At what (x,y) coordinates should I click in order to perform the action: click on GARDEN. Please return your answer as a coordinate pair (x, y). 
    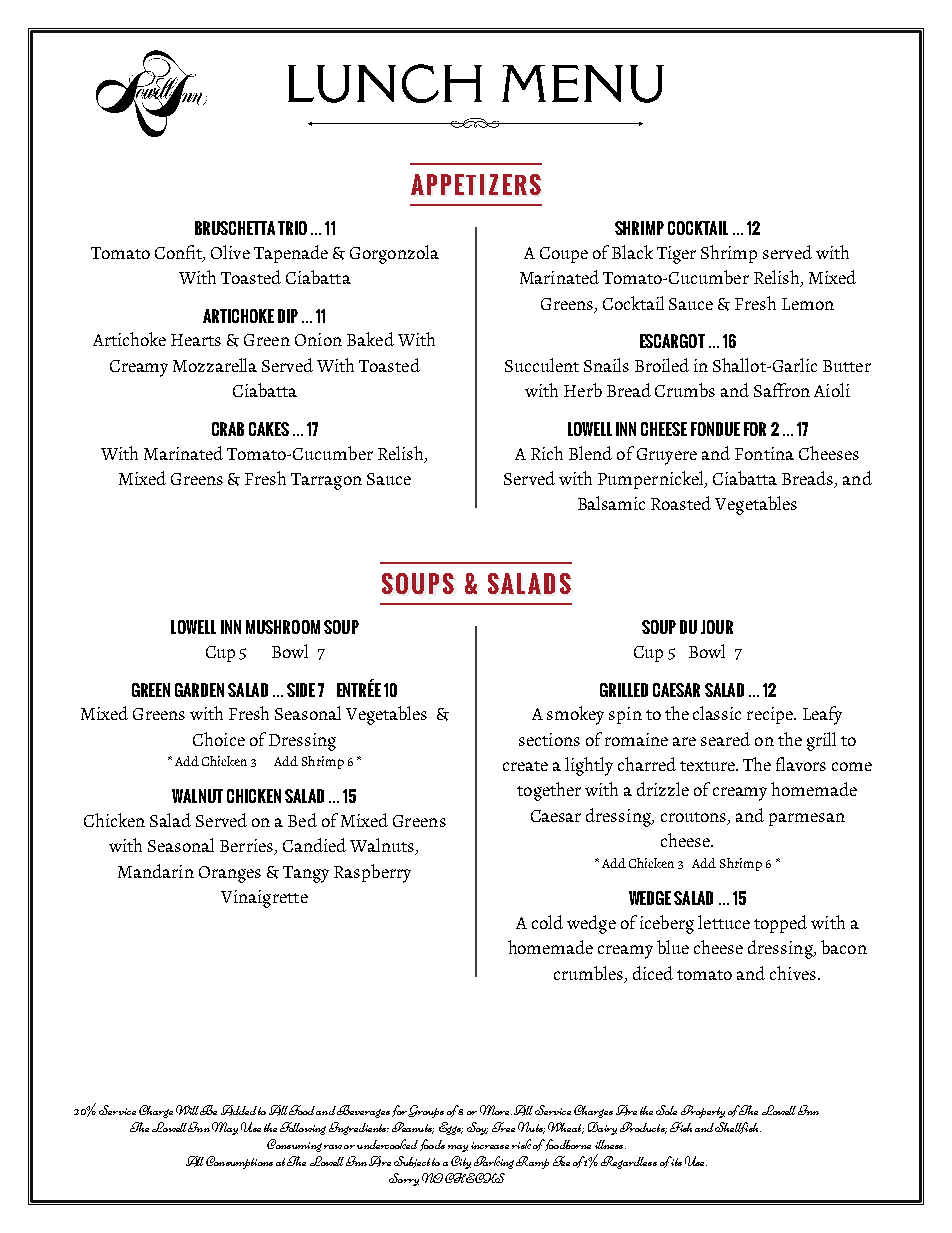
    Looking at the image, I should click on (199, 690).
